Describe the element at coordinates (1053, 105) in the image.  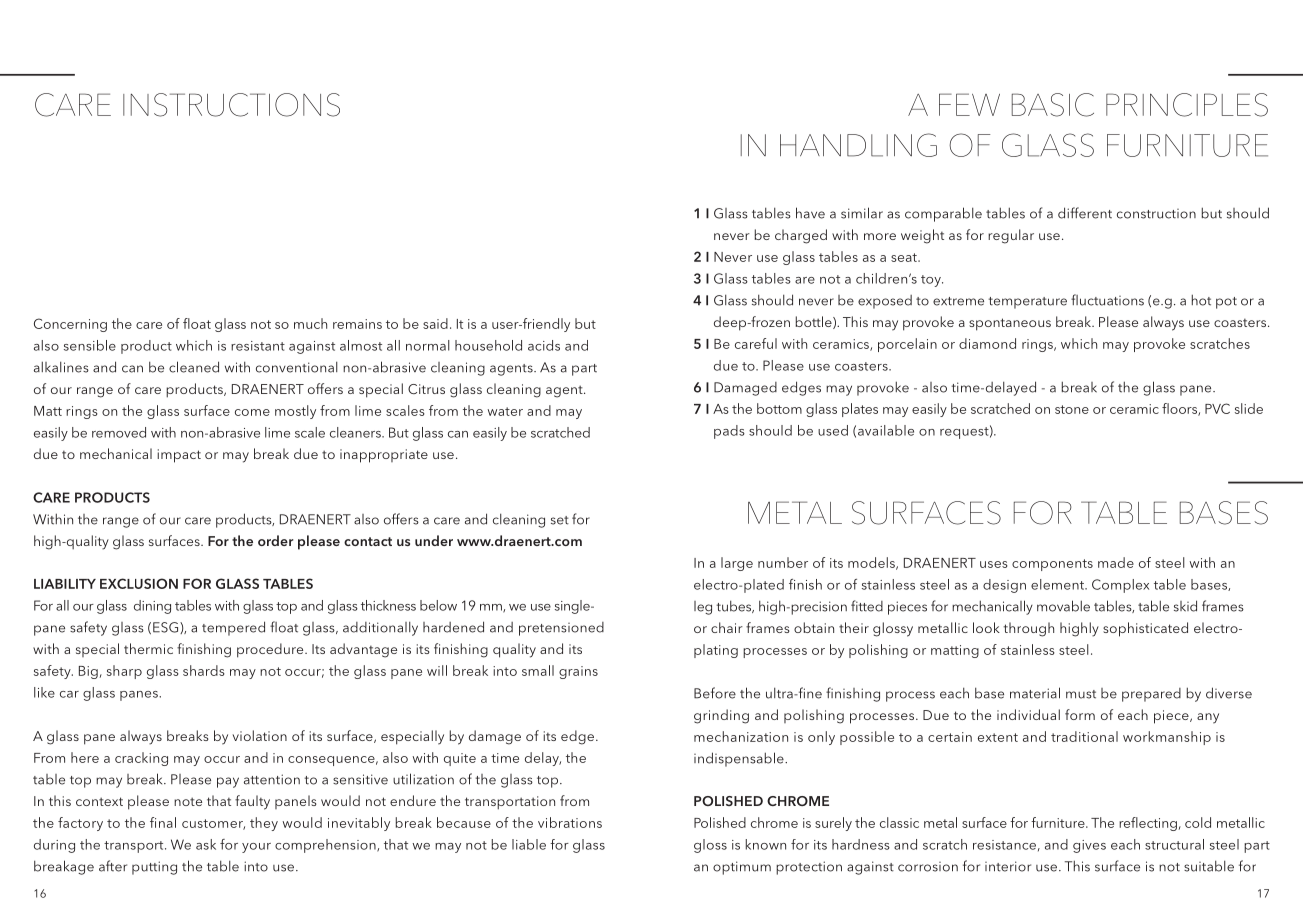
I see `BASIC` at that location.
